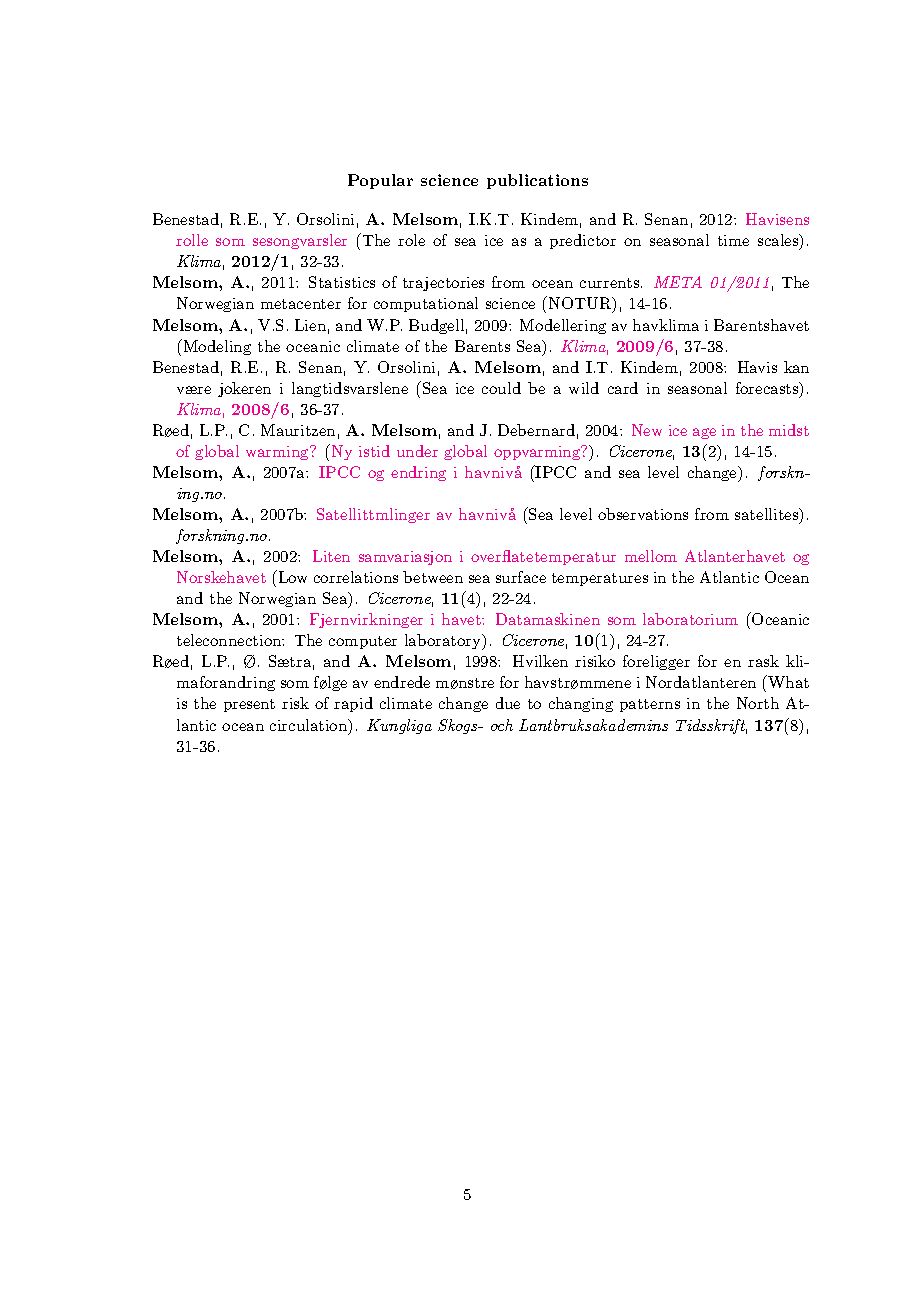 Image resolution: width=924 pixels, height=1308 pixels. What do you see at coordinates (609, 283) in the screenshot?
I see `currents` at bounding box center [609, 283].
